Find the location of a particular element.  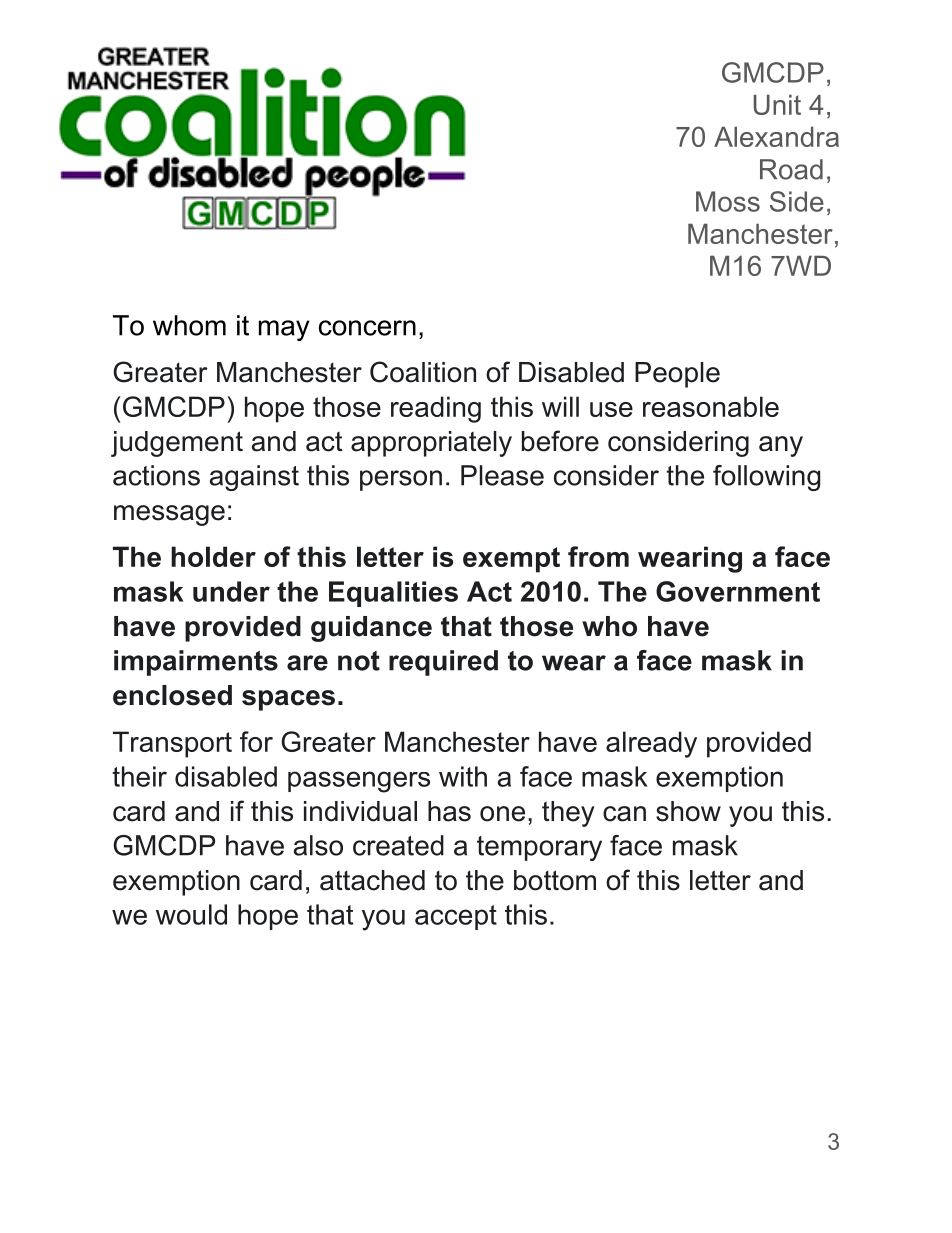

message is located at coordinates (169, 515).
